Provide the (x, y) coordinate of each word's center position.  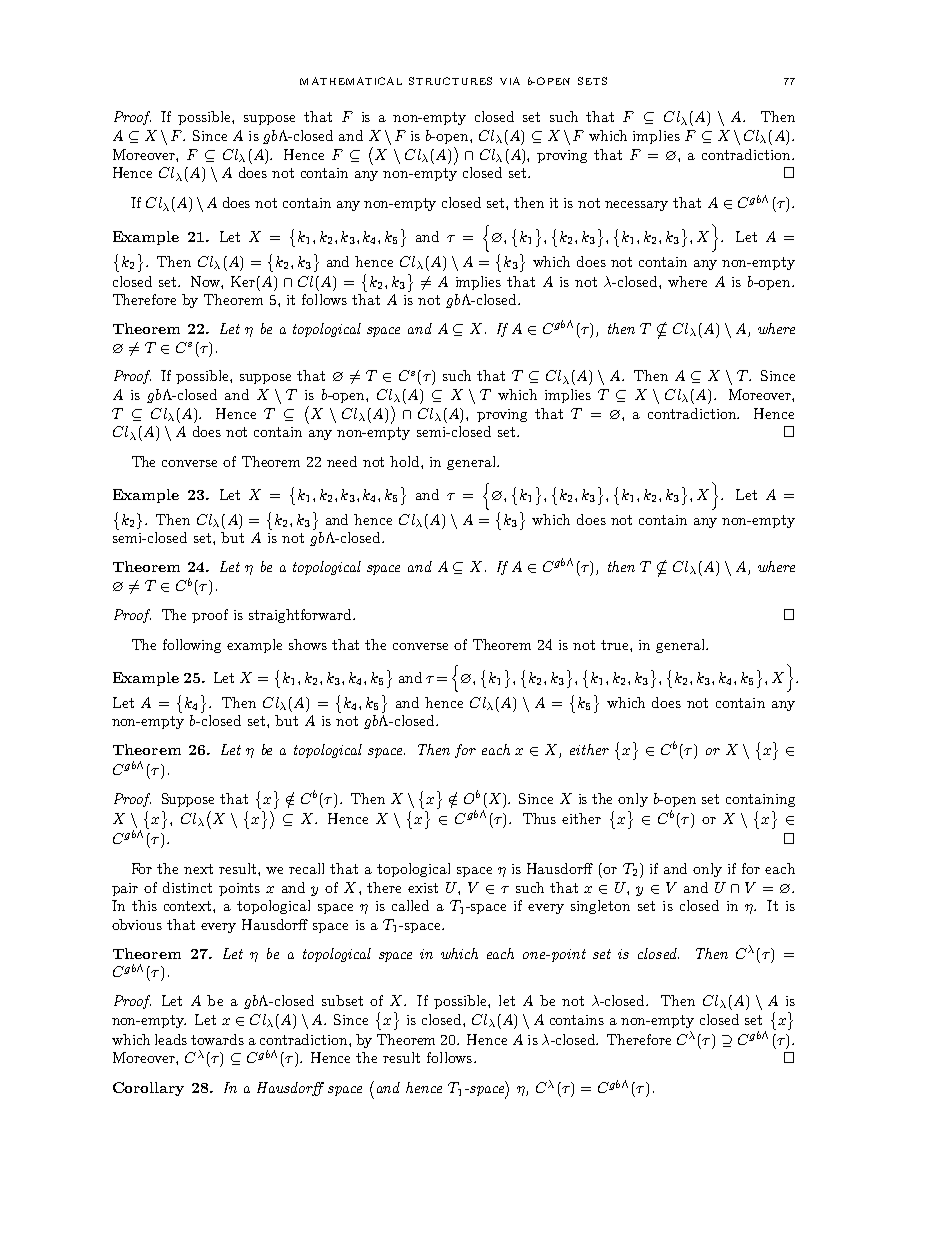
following (192, 646)
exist (423, 888)
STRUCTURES (450, 81)
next (198, 869)
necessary (636, 206)
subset (342, 1000)
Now (206, 281)
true (616, 645)
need (342, 461)
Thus (539, 818)
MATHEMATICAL (351, 81)
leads (171, 1039)
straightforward (301, 616)
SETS (592, 81)
